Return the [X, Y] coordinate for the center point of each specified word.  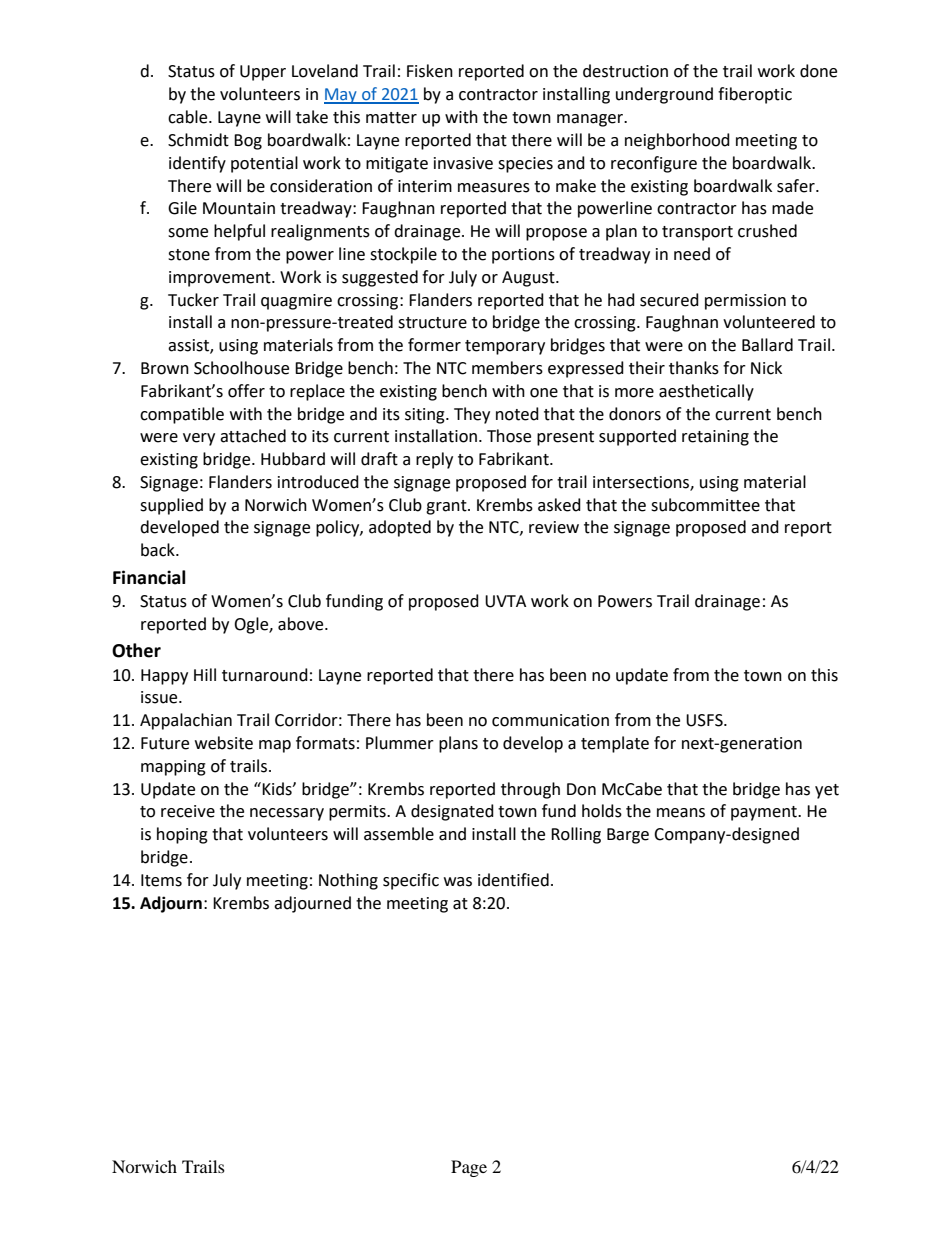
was [458, 882]
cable [189, 117]
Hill [205, 674]
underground [664, 95]
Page [469, 1168]
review [554, 527]
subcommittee [705, 505]
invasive [463, 163]
